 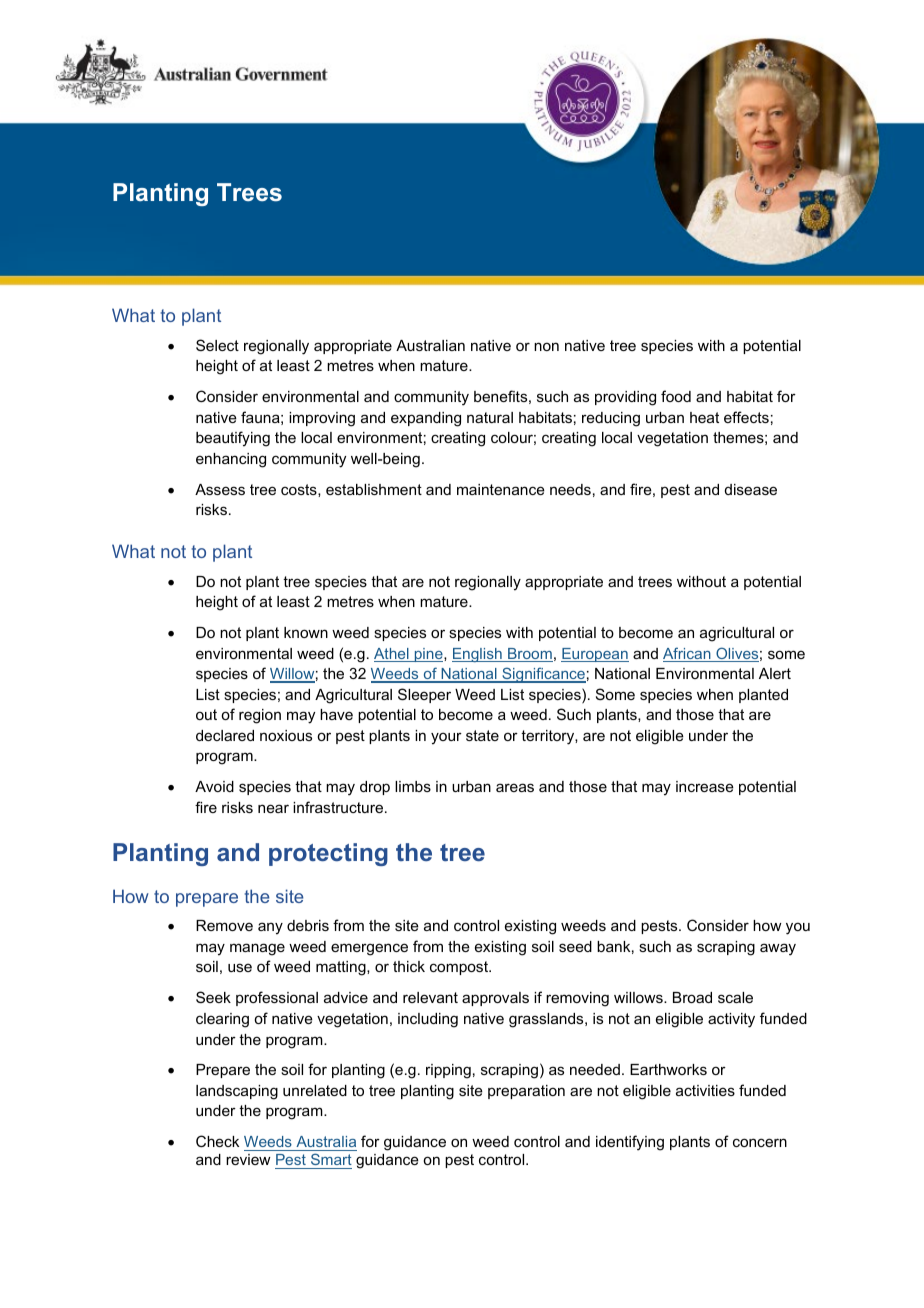 I want to click on noxious, so click(x=286, y=735).
